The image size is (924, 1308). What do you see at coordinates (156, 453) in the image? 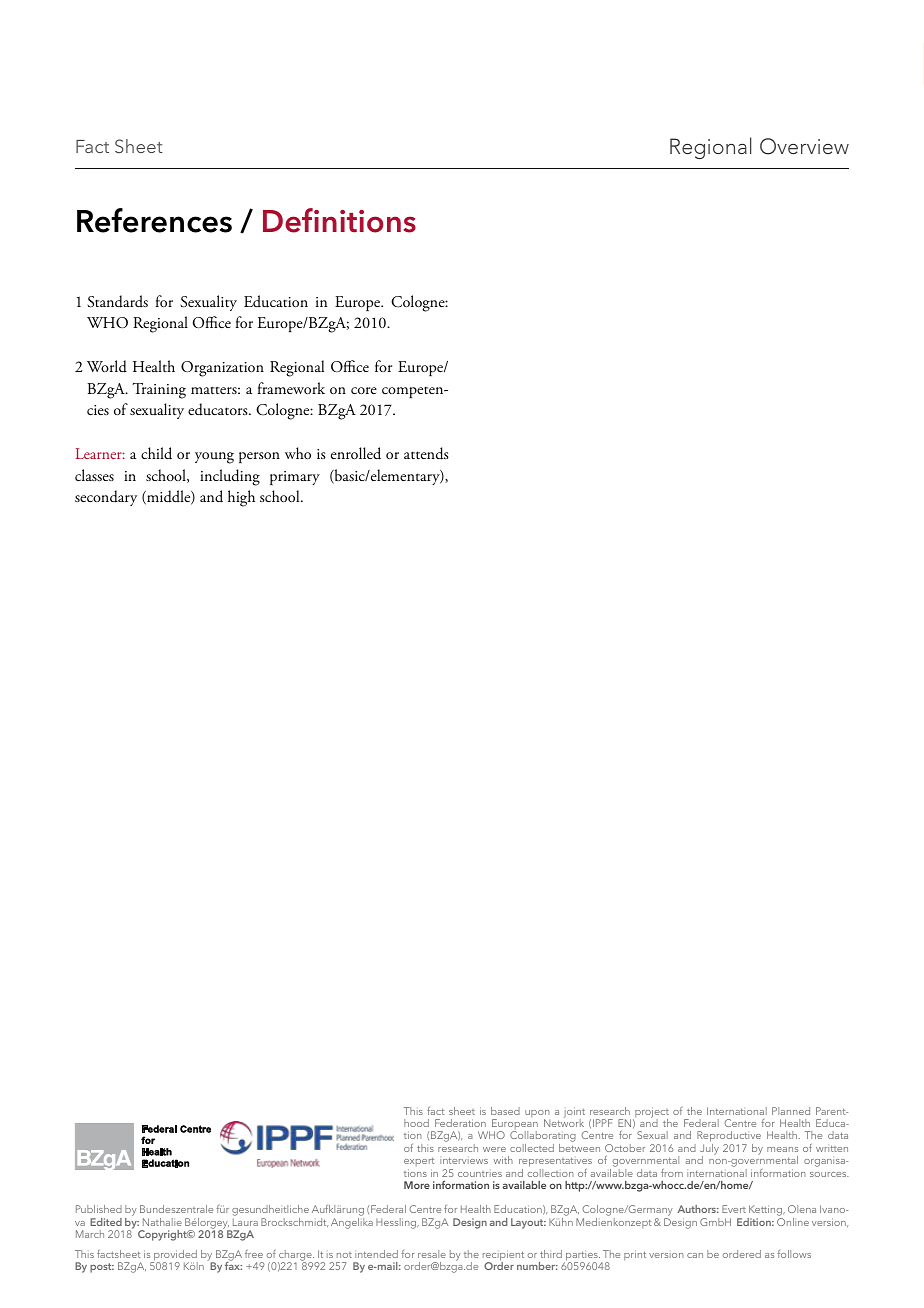
I see `child` at bounding box center [156, 453].
